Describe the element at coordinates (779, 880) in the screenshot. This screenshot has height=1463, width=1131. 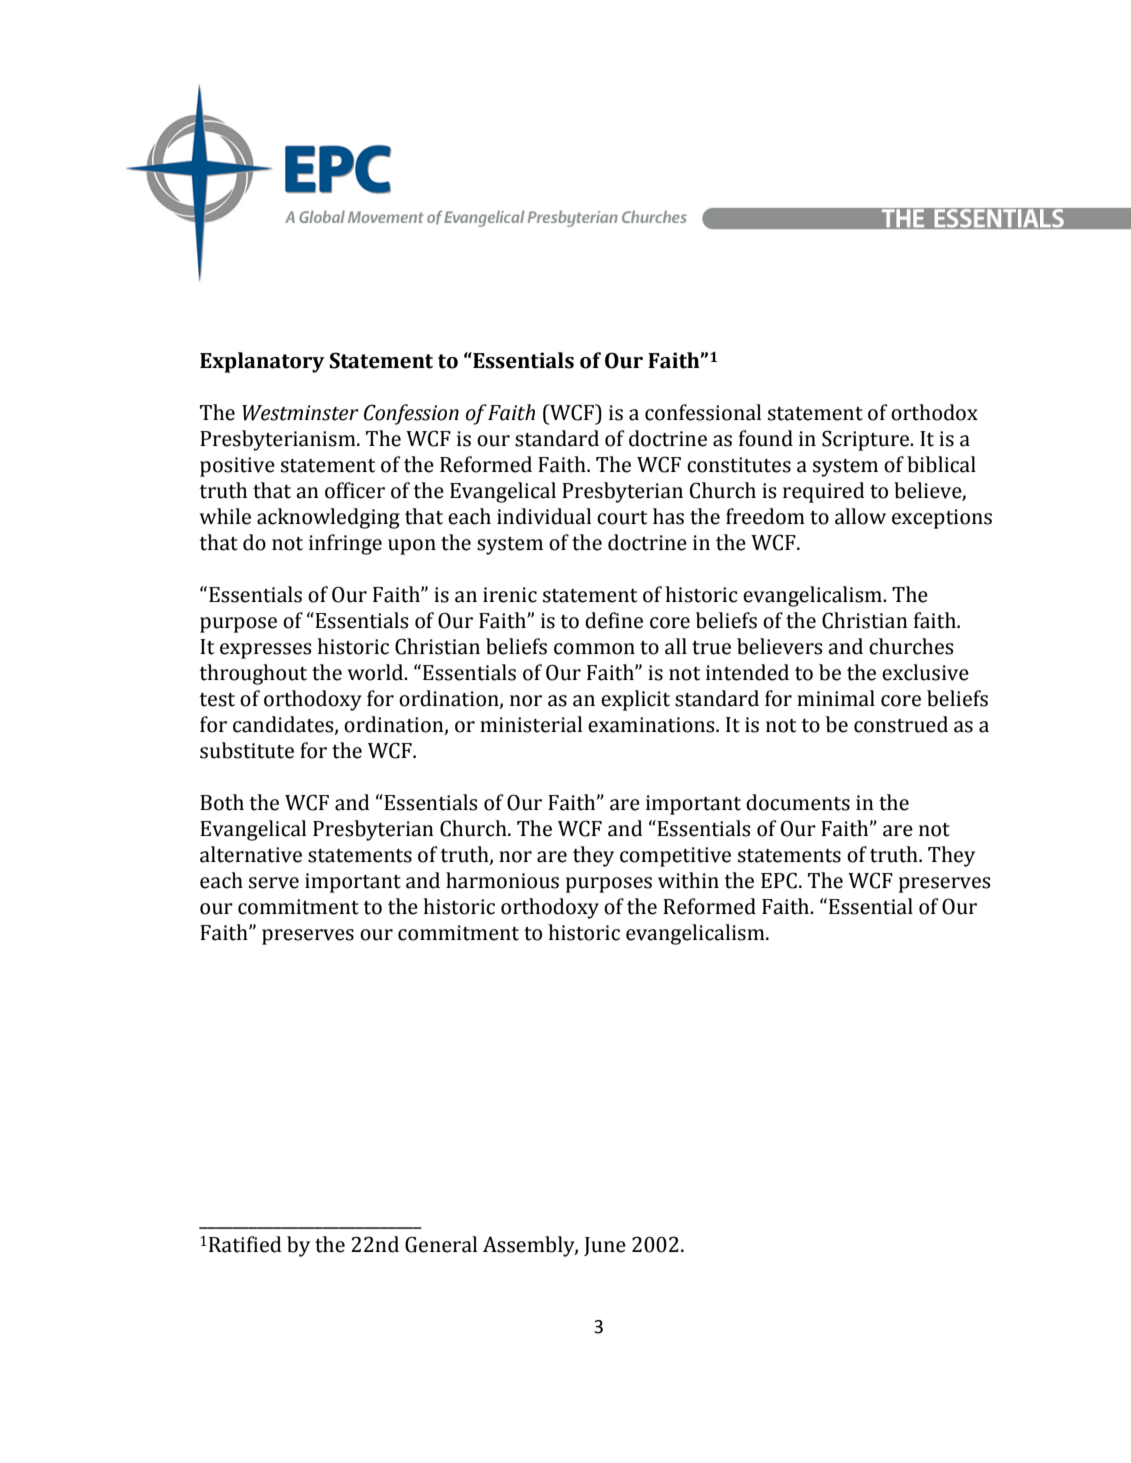
I see `EPC` at that location.
